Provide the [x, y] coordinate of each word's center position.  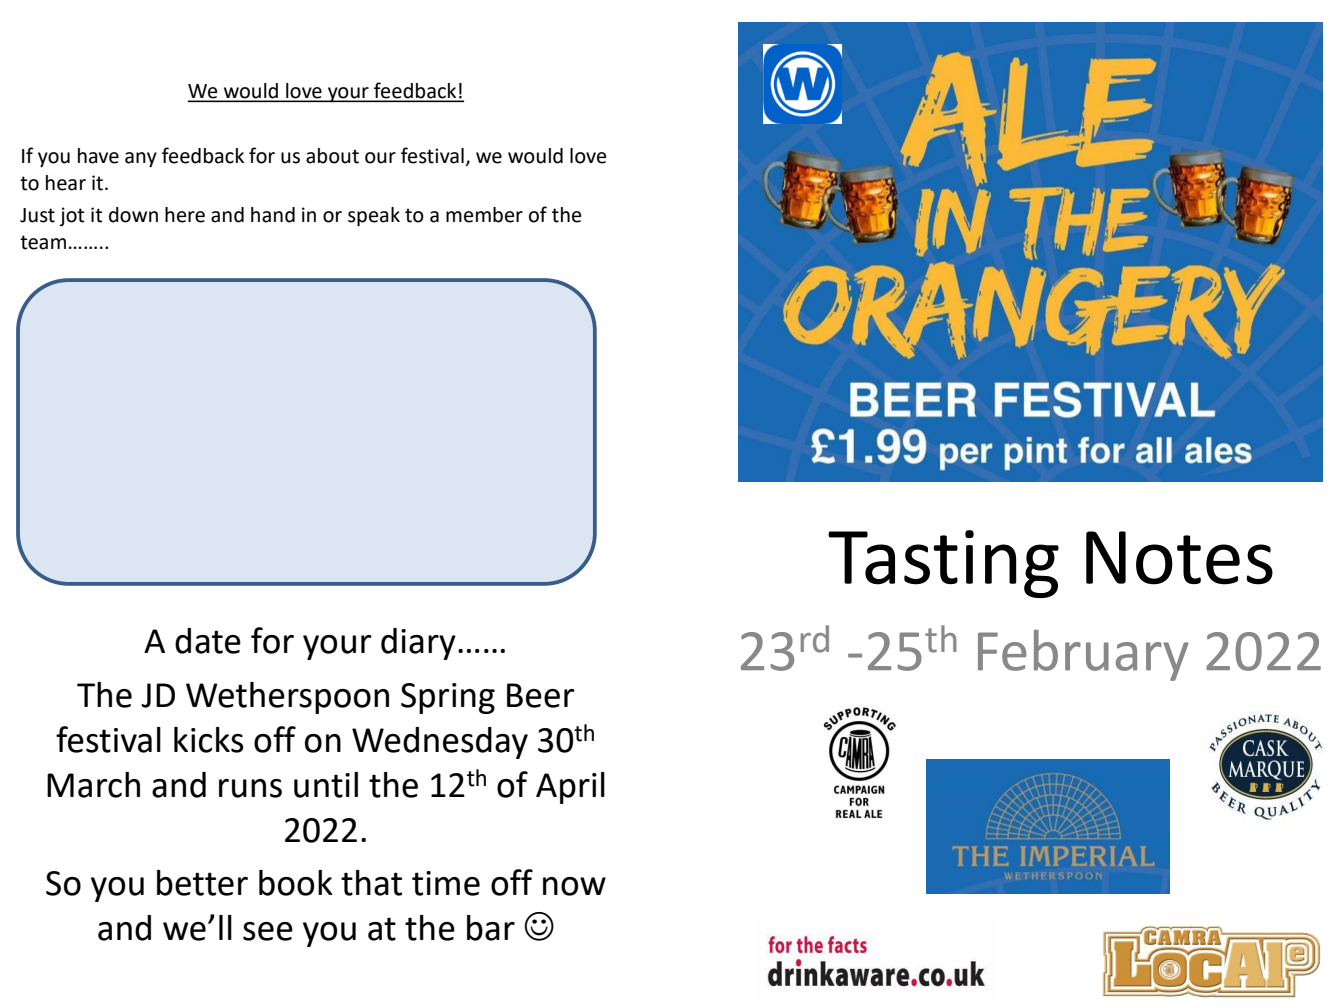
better [202, 883]
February [1083, 655]
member [484, 215]
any [141, 160]
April [570, 788]
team [43, 242]
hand [273, 215]
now [574, 886]
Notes [1179, 558]
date [208, 641]
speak [374, 217]
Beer [540, 695]
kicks [209, 740]
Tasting [943, 564]
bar [491, 928]
